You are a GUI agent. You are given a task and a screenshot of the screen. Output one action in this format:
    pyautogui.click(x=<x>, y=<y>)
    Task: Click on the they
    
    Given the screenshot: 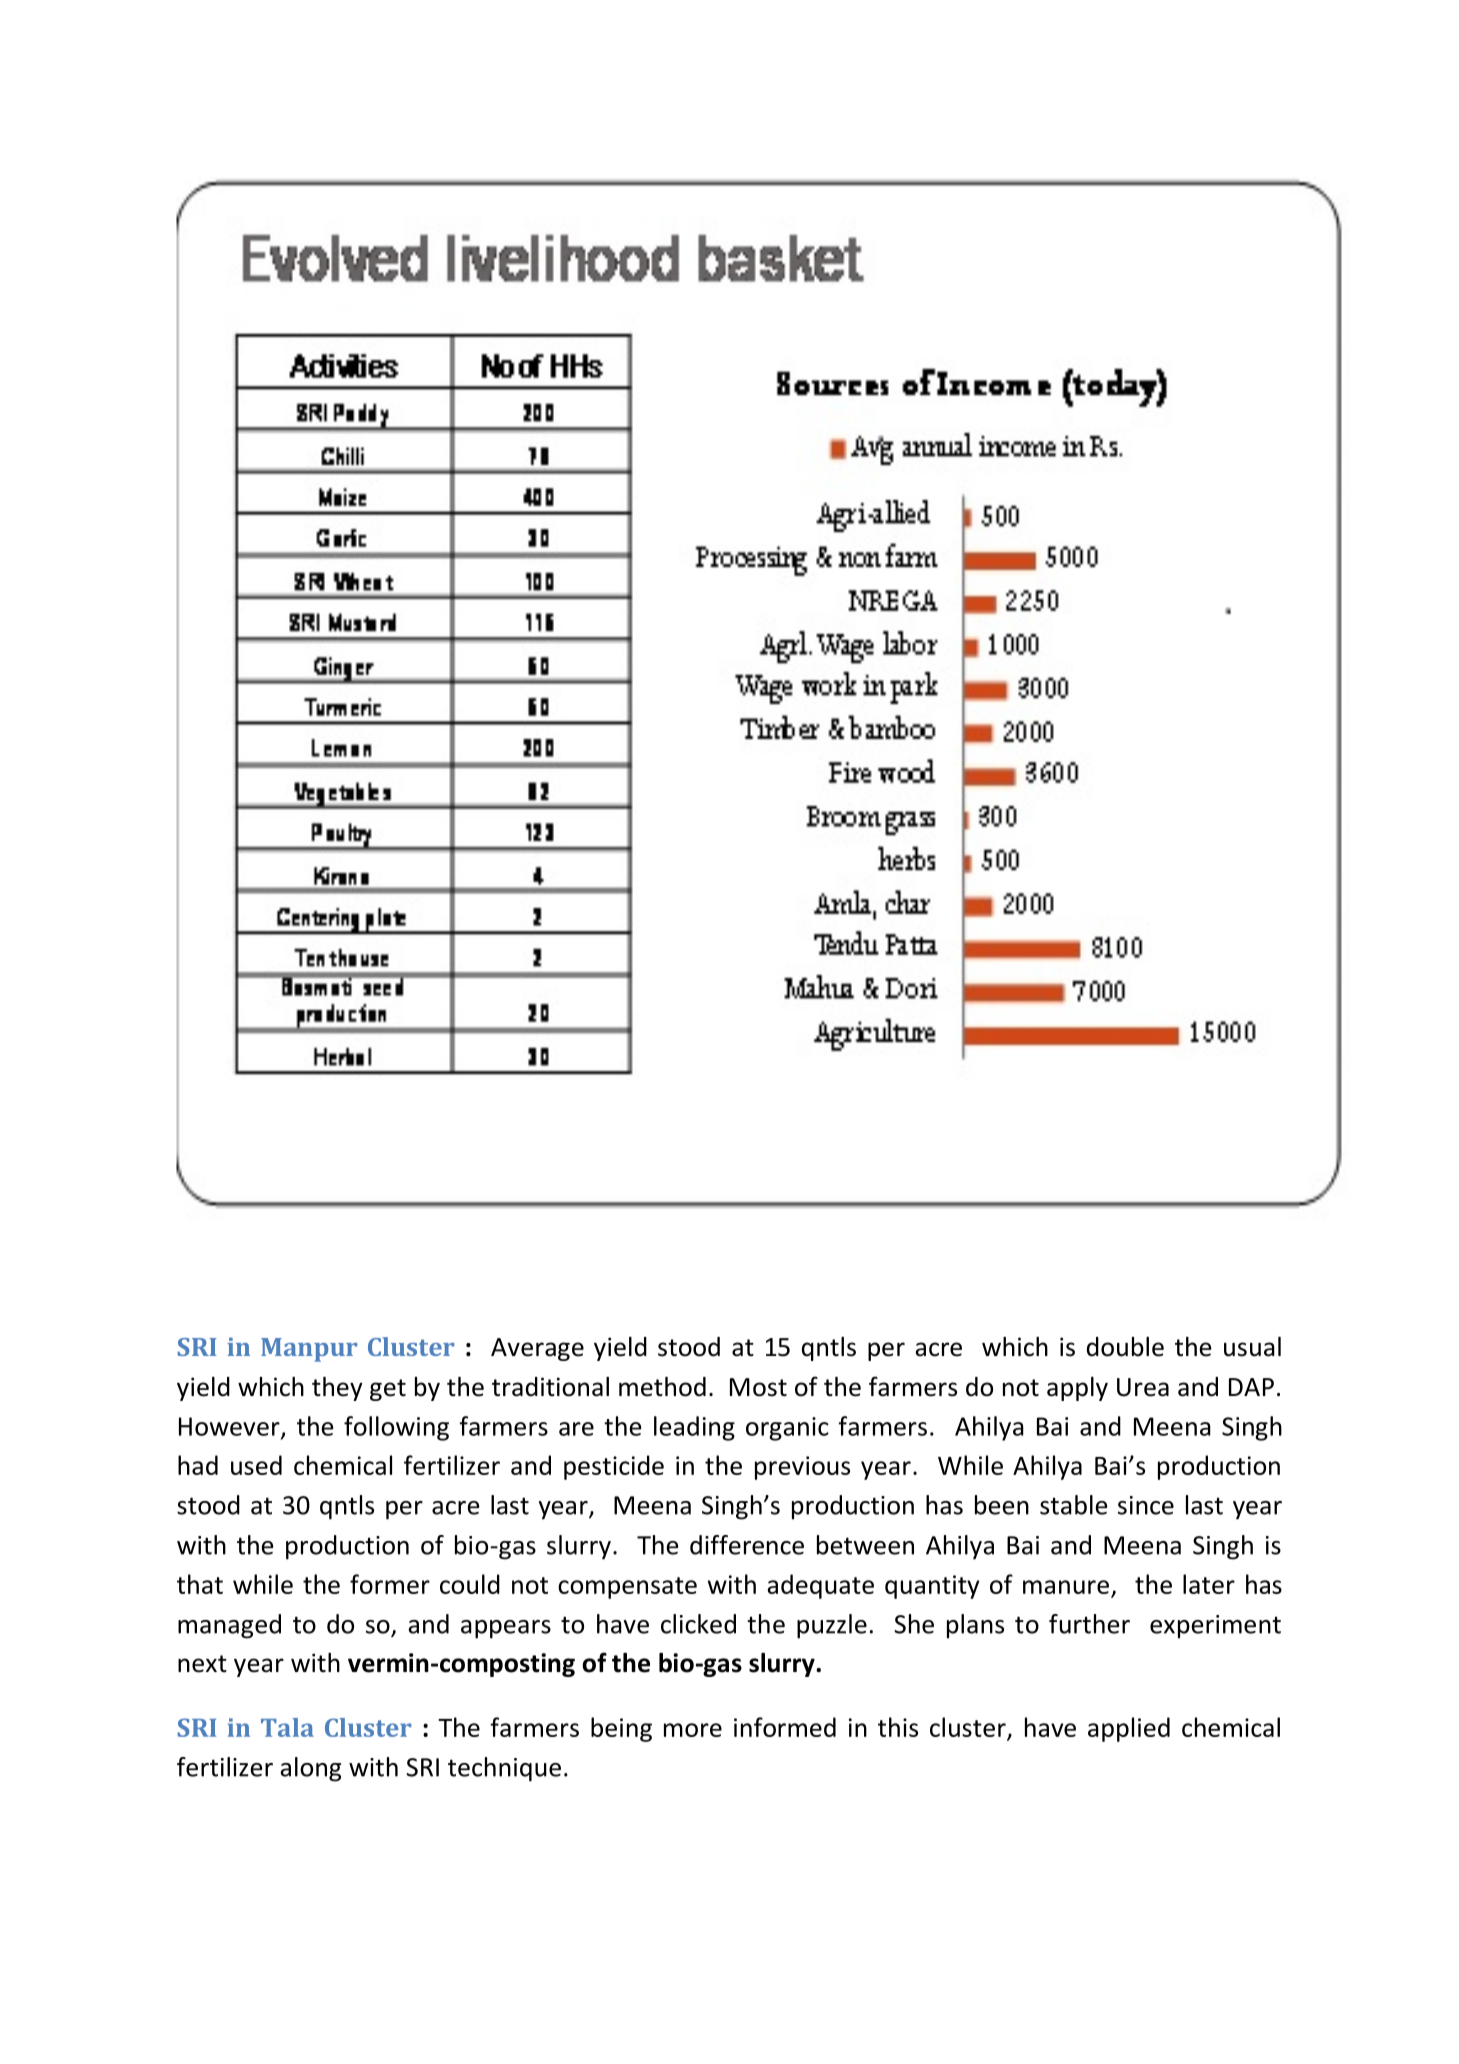 What is the action you would take?
    pyautogui.click(x=337, y=1389)
